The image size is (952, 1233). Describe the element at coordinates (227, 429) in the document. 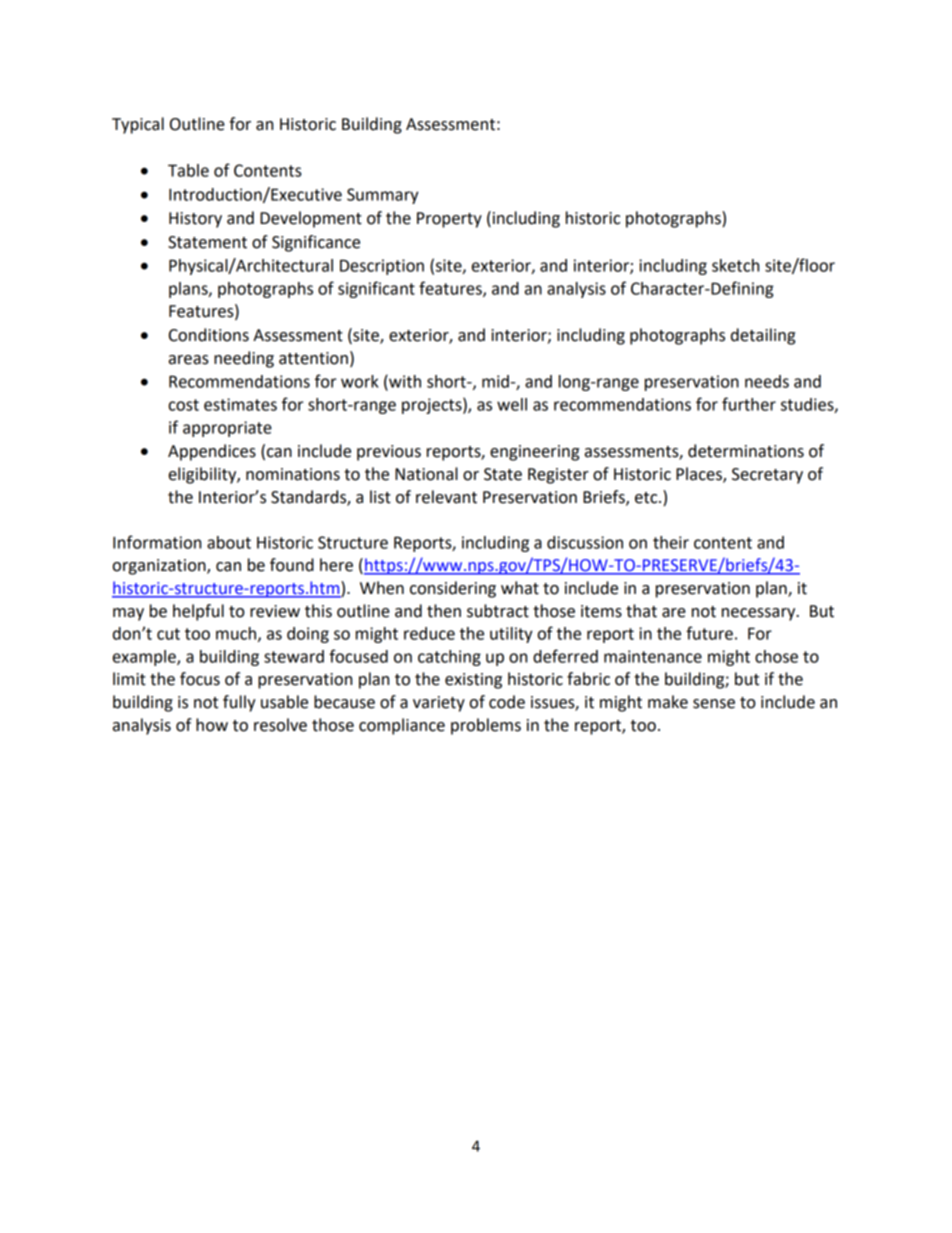

I see `appropriate` at that location.
